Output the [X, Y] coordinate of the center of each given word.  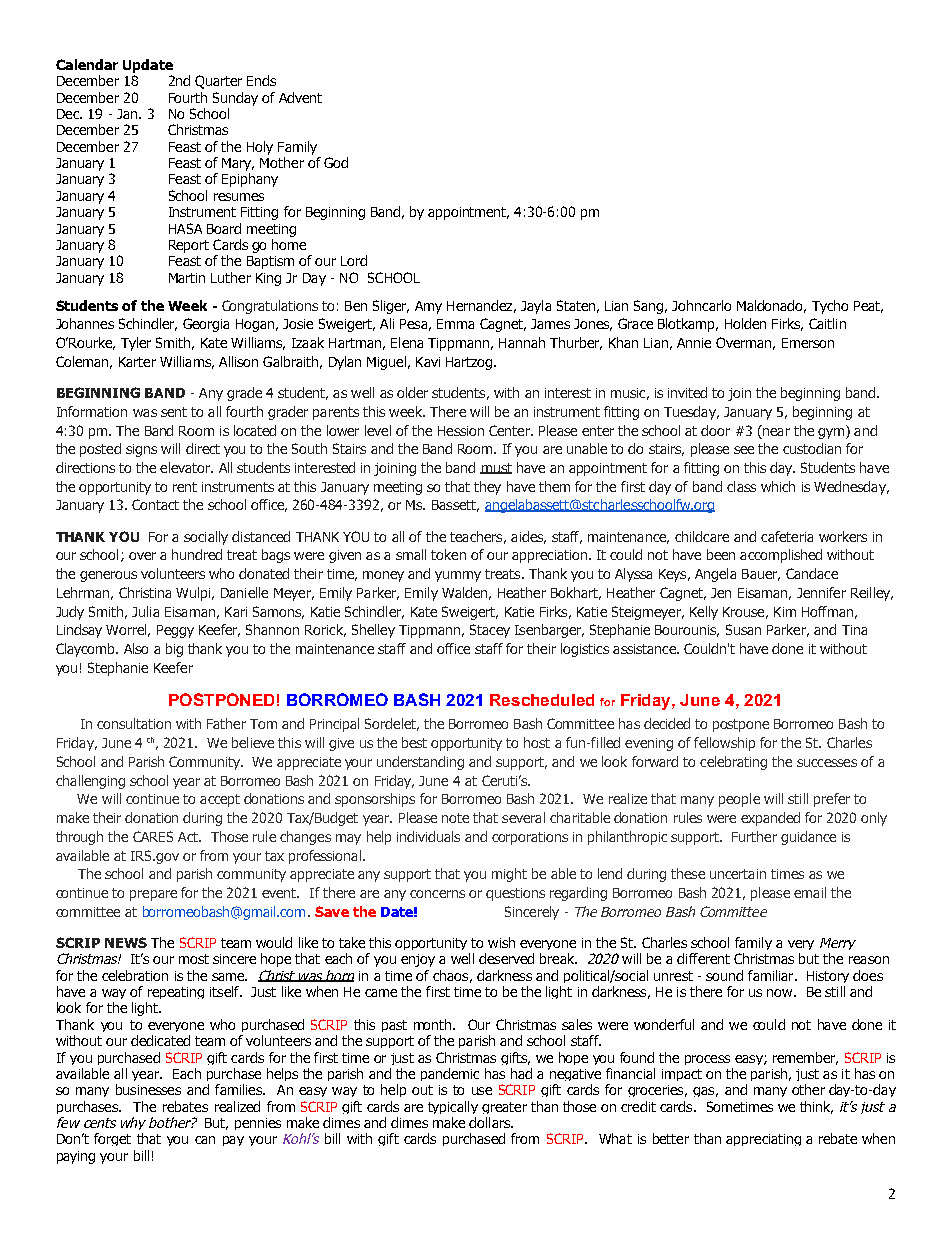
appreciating [763, 1140]
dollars [490, 1122]
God [336, 162]
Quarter [218, 82]
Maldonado [771, 306]
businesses [148, 1089]
